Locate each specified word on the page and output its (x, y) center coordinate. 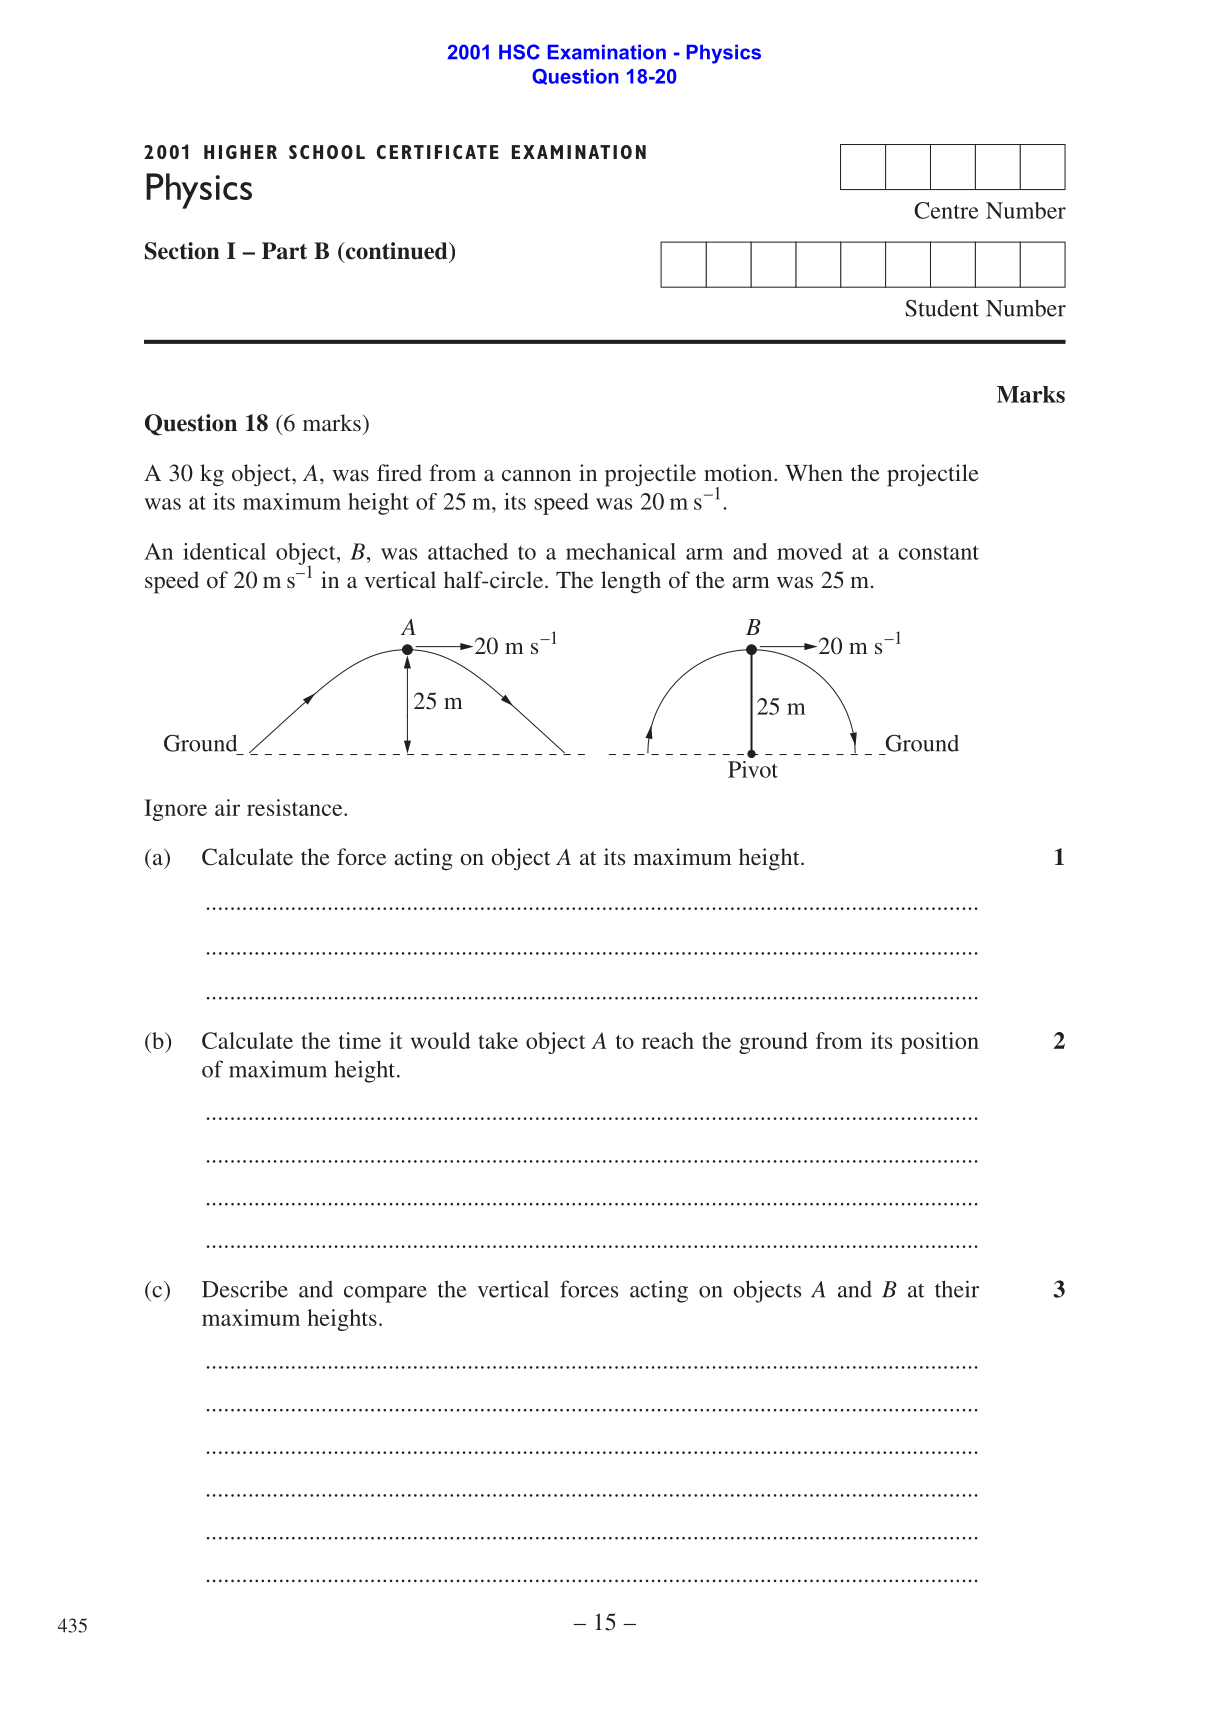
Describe (245, 1289)
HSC (519, 52)
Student (942, 308)
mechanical (621, 551)
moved (809, 551)
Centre (946, 210)
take (498, 1040)
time (360, 1040)
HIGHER (240, 152)
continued (396, 252)
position (940, 1043)
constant (938, 552)
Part (284, 251)
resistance (296, 807)
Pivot (753, 769)
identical (224, 551)
